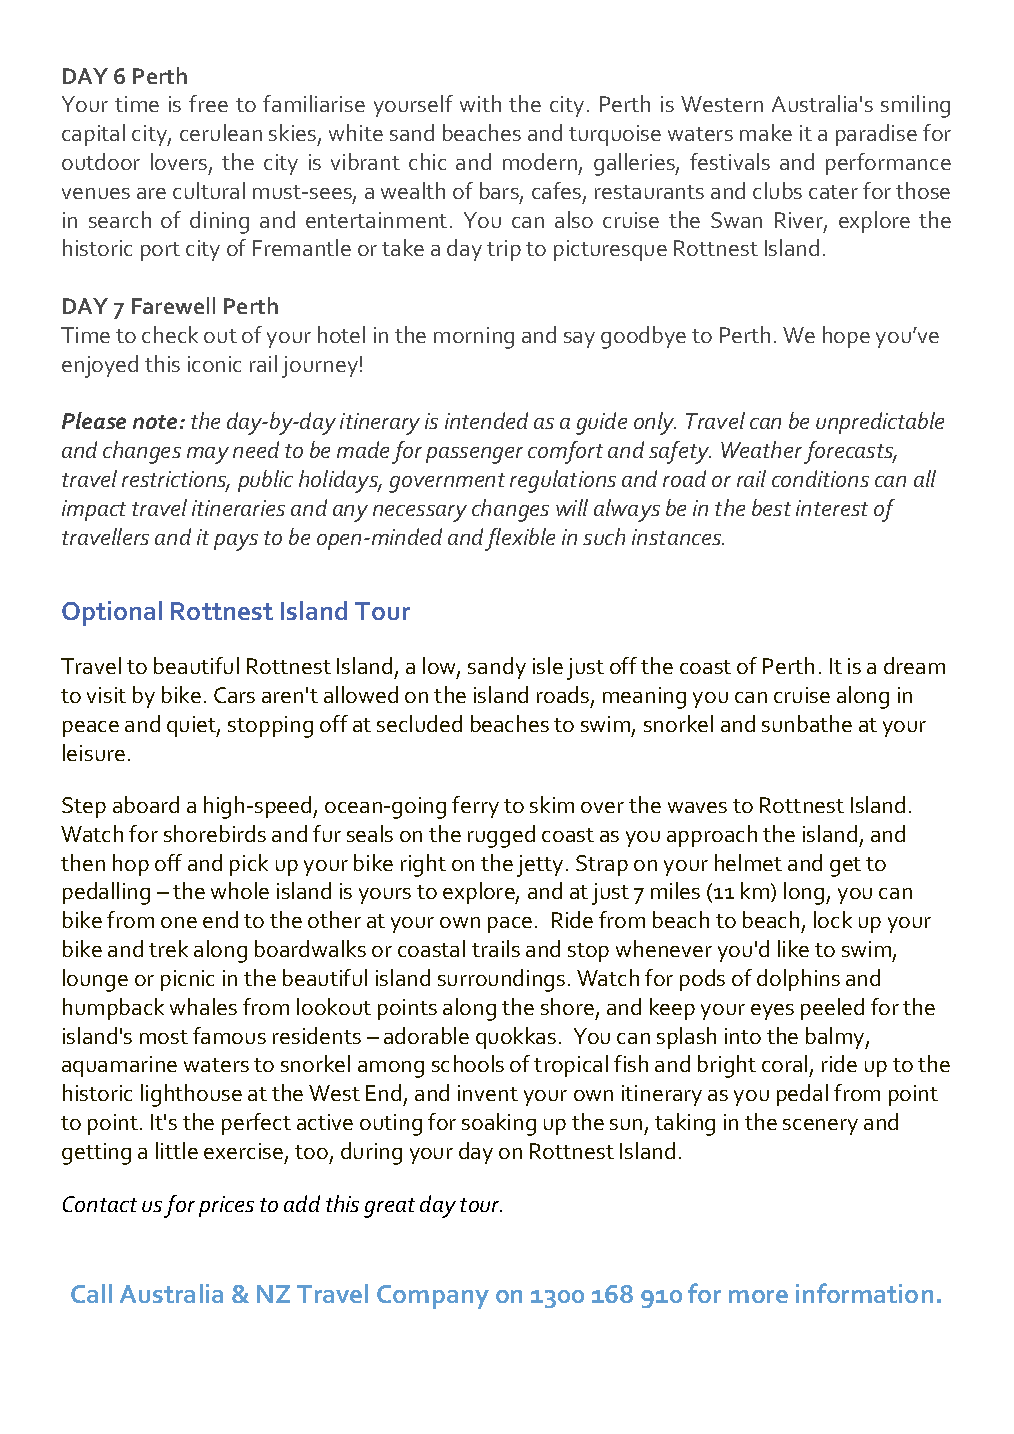 This page has width=1014, height=1434. Describe the element at coordinates (833, 919) in the page. I see `lock` at that location.
